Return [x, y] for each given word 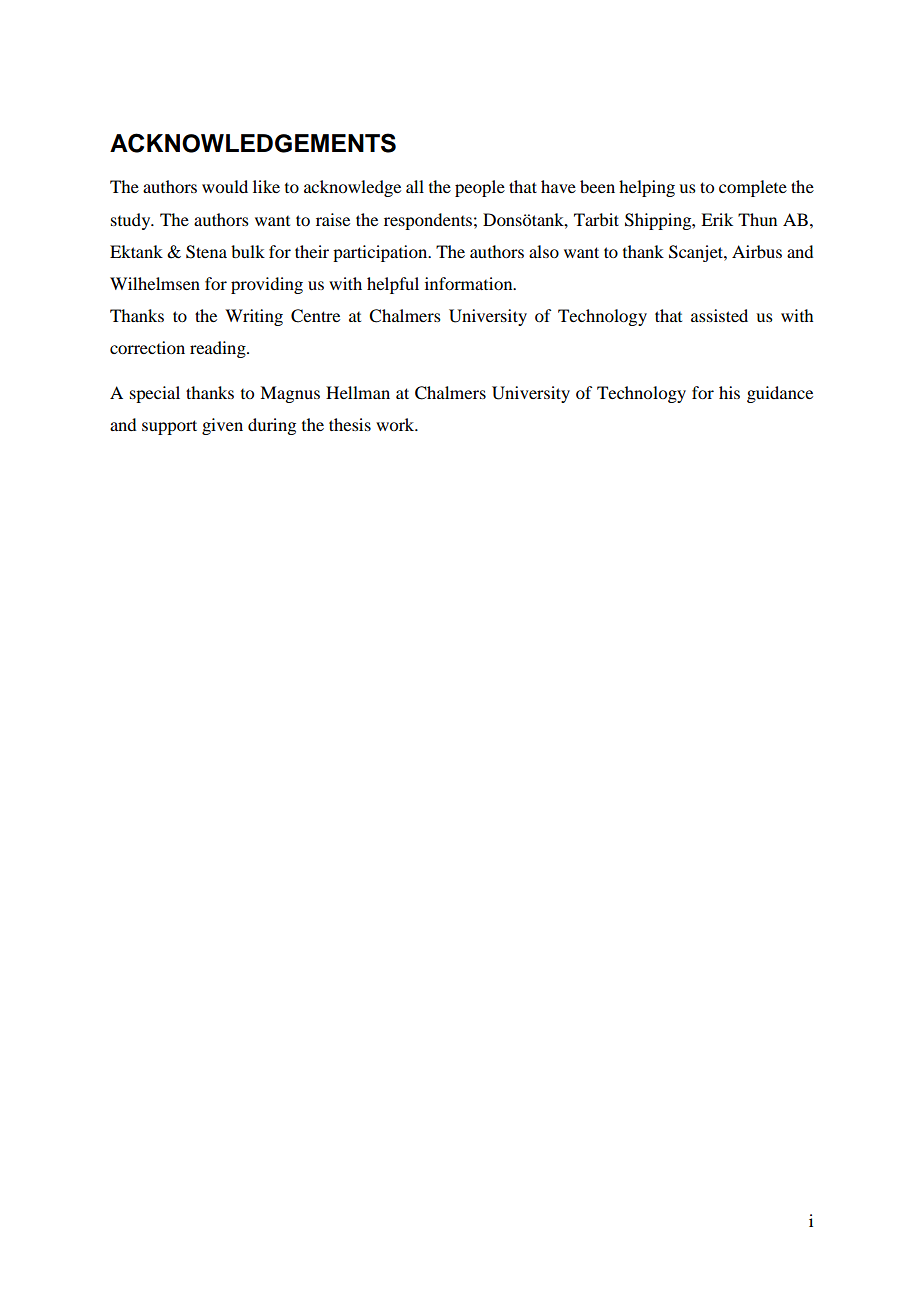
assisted [719, 315]
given [222, 426]
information [470, 283]
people [480, 188]
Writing [254, 317]
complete [753, 188]
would [225, 186]
